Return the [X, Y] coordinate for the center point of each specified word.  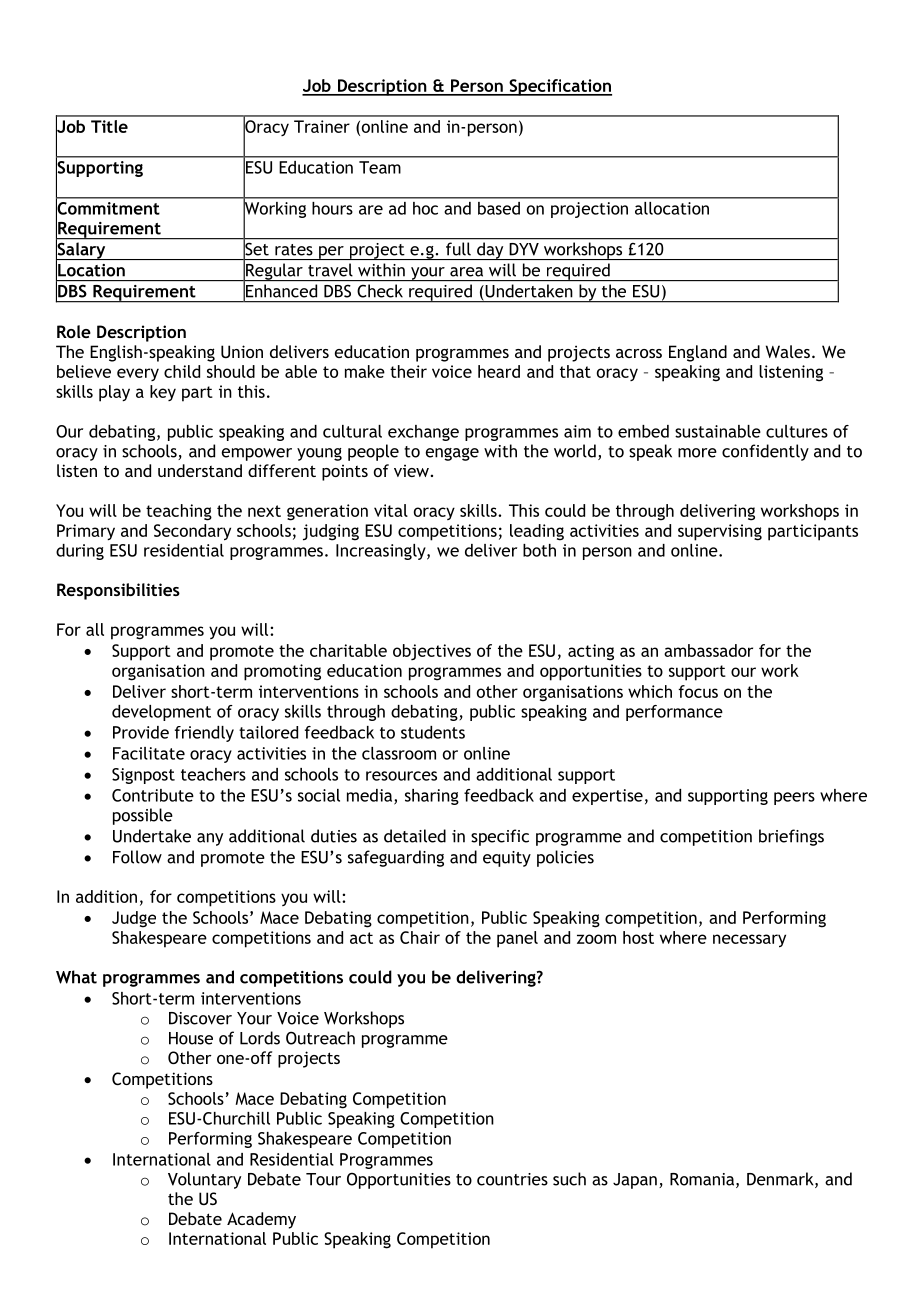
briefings [791, 837]
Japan [635, 1181]
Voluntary [204, 1180]
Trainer [322, 126]
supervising [720, 532]
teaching [179, 512]
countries [512, 1179]
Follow [137, 857]
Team [380, 167]
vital [391, 510]
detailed [415, 836]
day [490, 251]
